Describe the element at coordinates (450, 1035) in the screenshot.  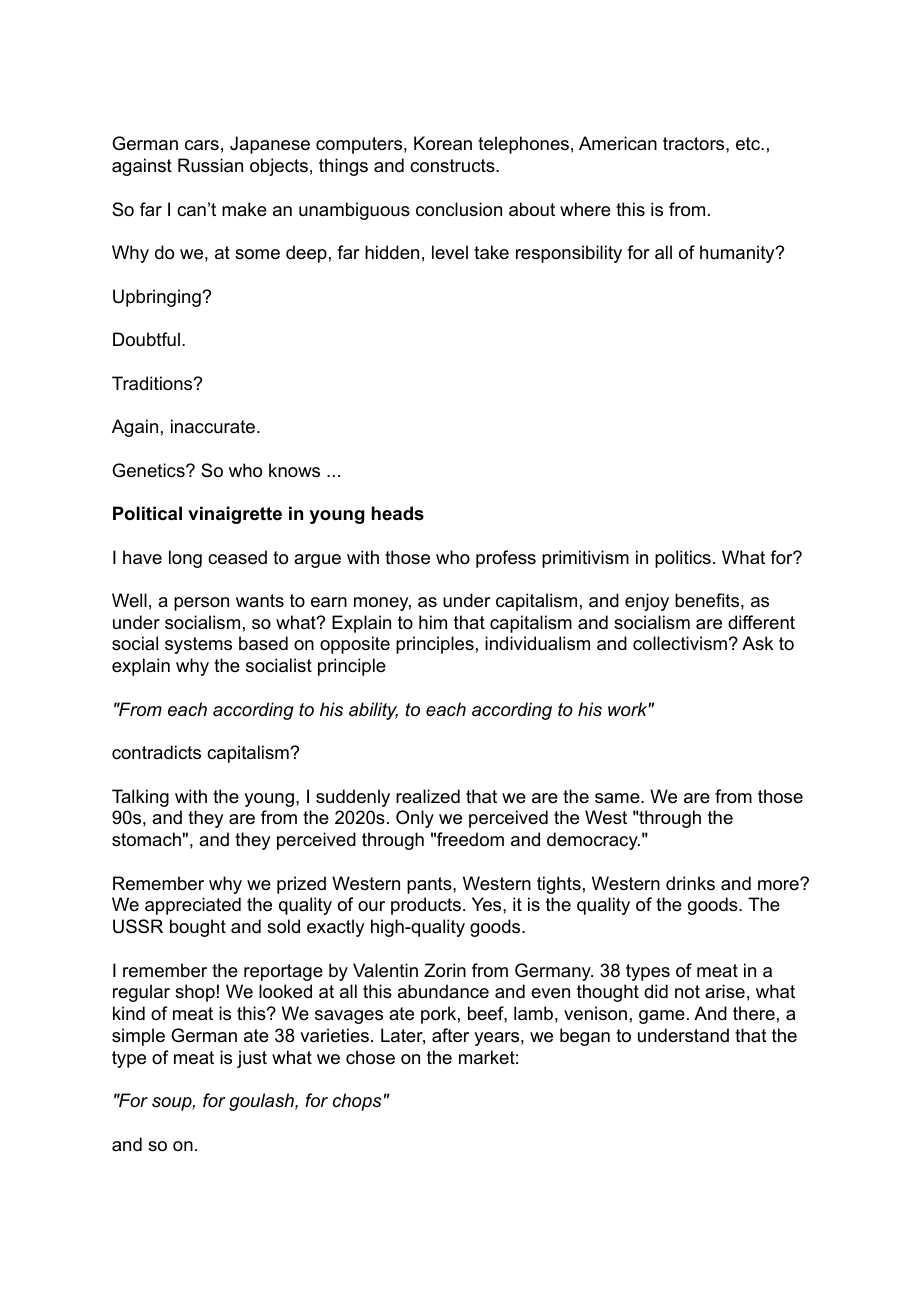
I see `after` at that location.
